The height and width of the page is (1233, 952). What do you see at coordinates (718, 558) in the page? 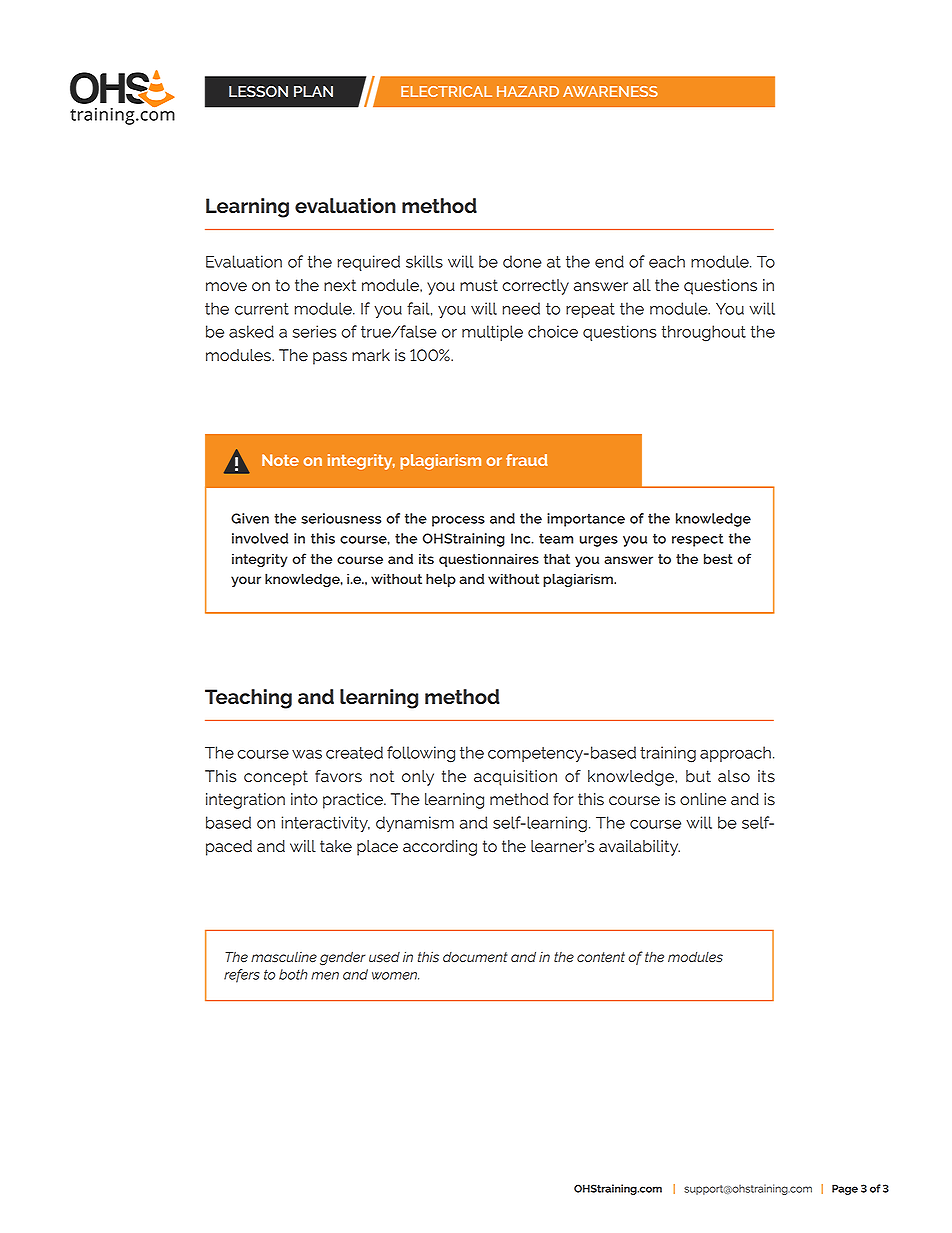
I see `best` at bounding box center [718, 558].
